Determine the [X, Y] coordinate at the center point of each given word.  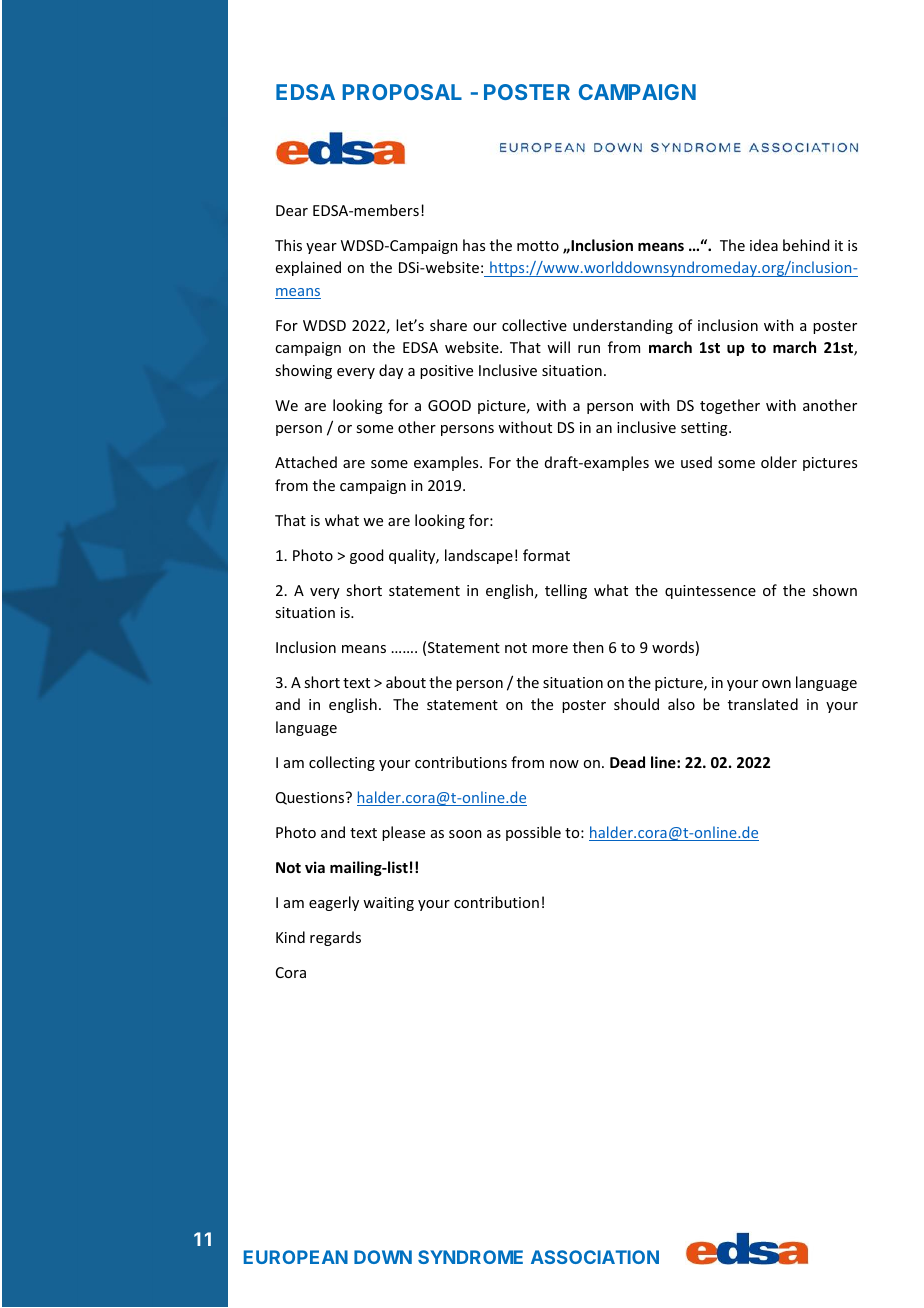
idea [764, 245]
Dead [627, 762]
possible [533, 833]
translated [763, 704]
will [558, 347]
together [730, 406]
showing [303, 371]
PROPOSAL [402, 92]
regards [335, 938]
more [550, 649]
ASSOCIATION [595, 1257]
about [406, 682]
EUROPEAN [296, 1257]
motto [538, 246]
